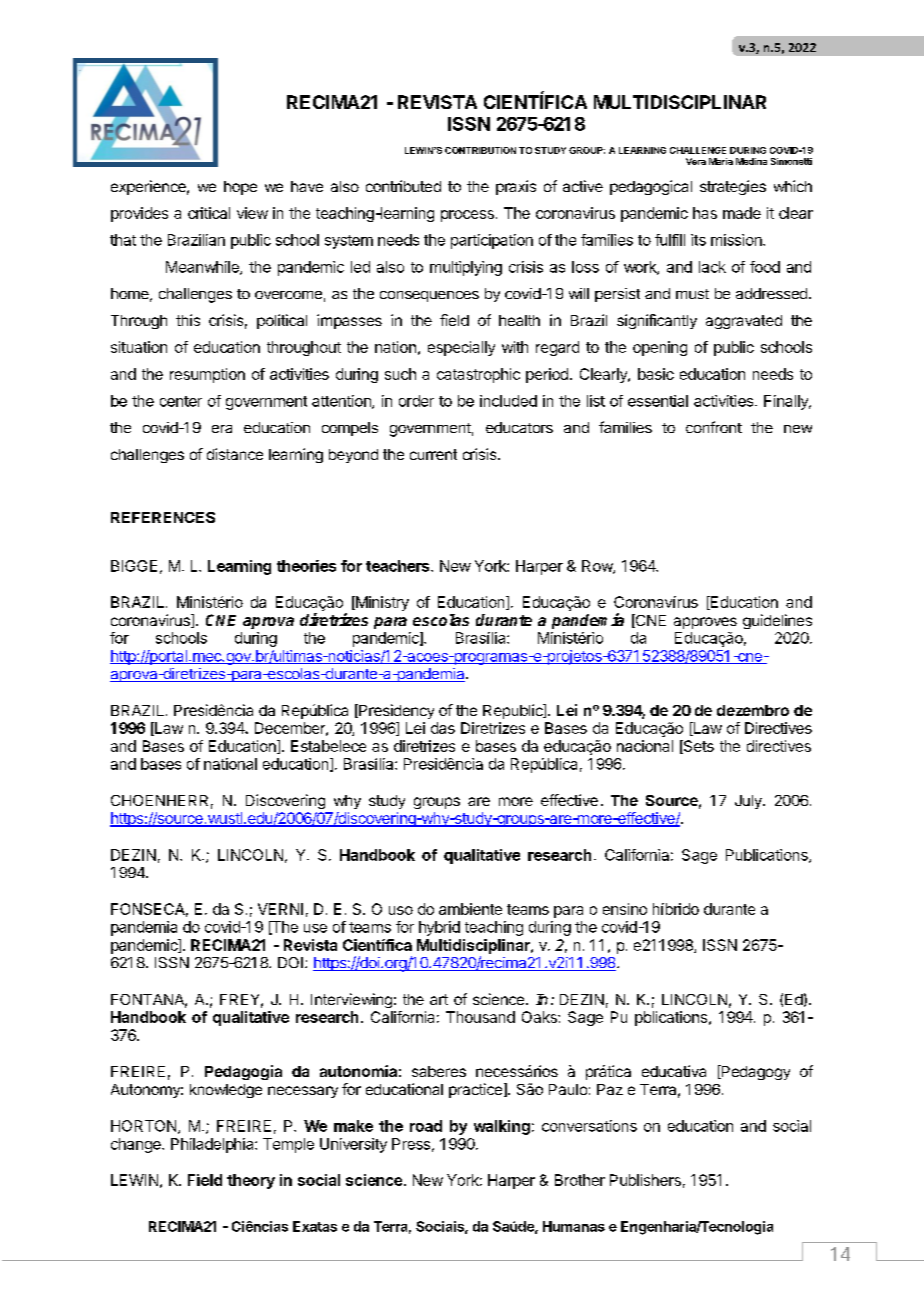 This page has width=924, height=1308. Describe the element at coordinates (240, 188) in the page. I see `hope` at that location.
